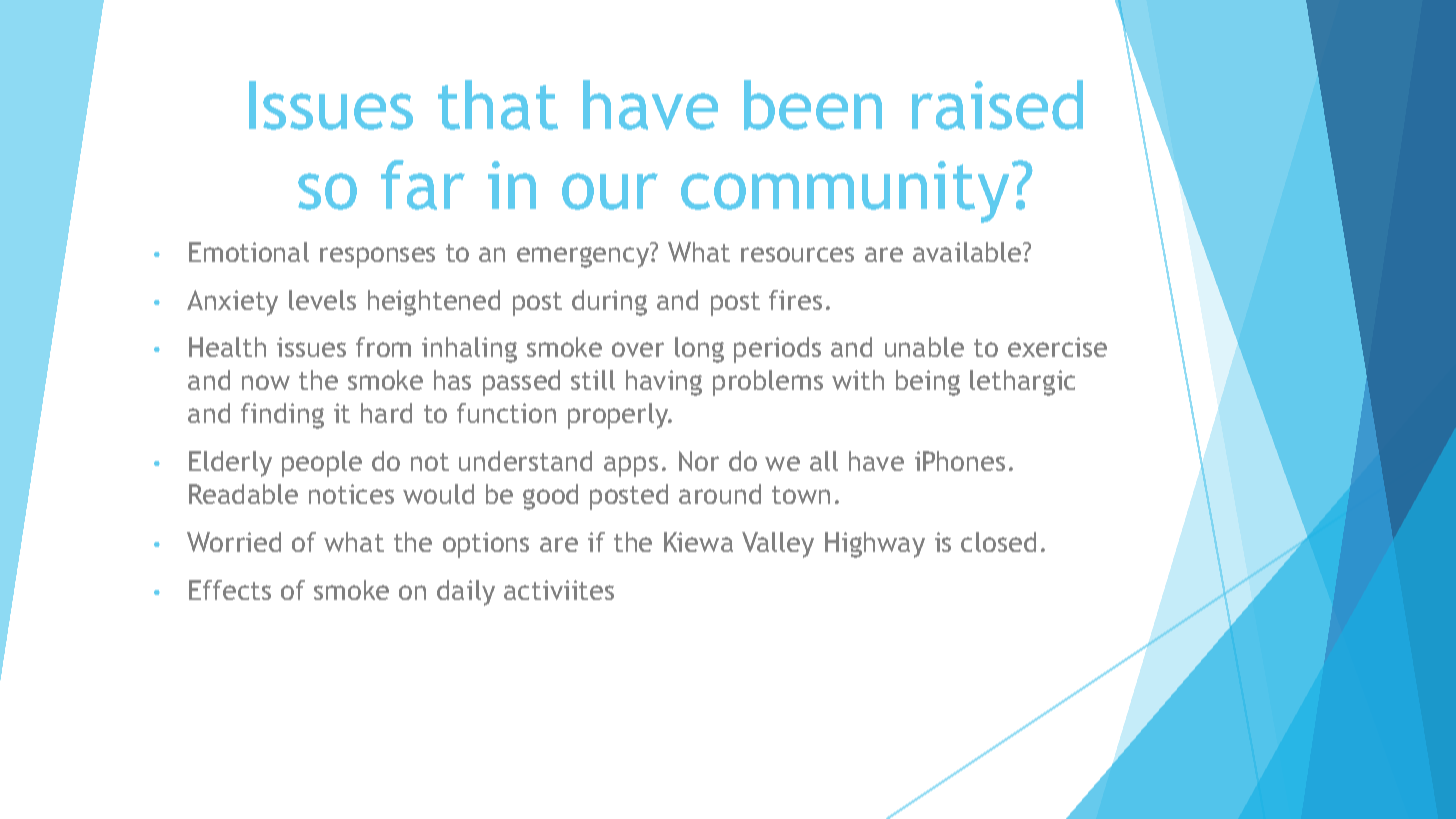 This document has width=1456, height=819. What do you see at coordinates (924, 347) in the document?
I see `unable` at bounding box center [924, 347].
